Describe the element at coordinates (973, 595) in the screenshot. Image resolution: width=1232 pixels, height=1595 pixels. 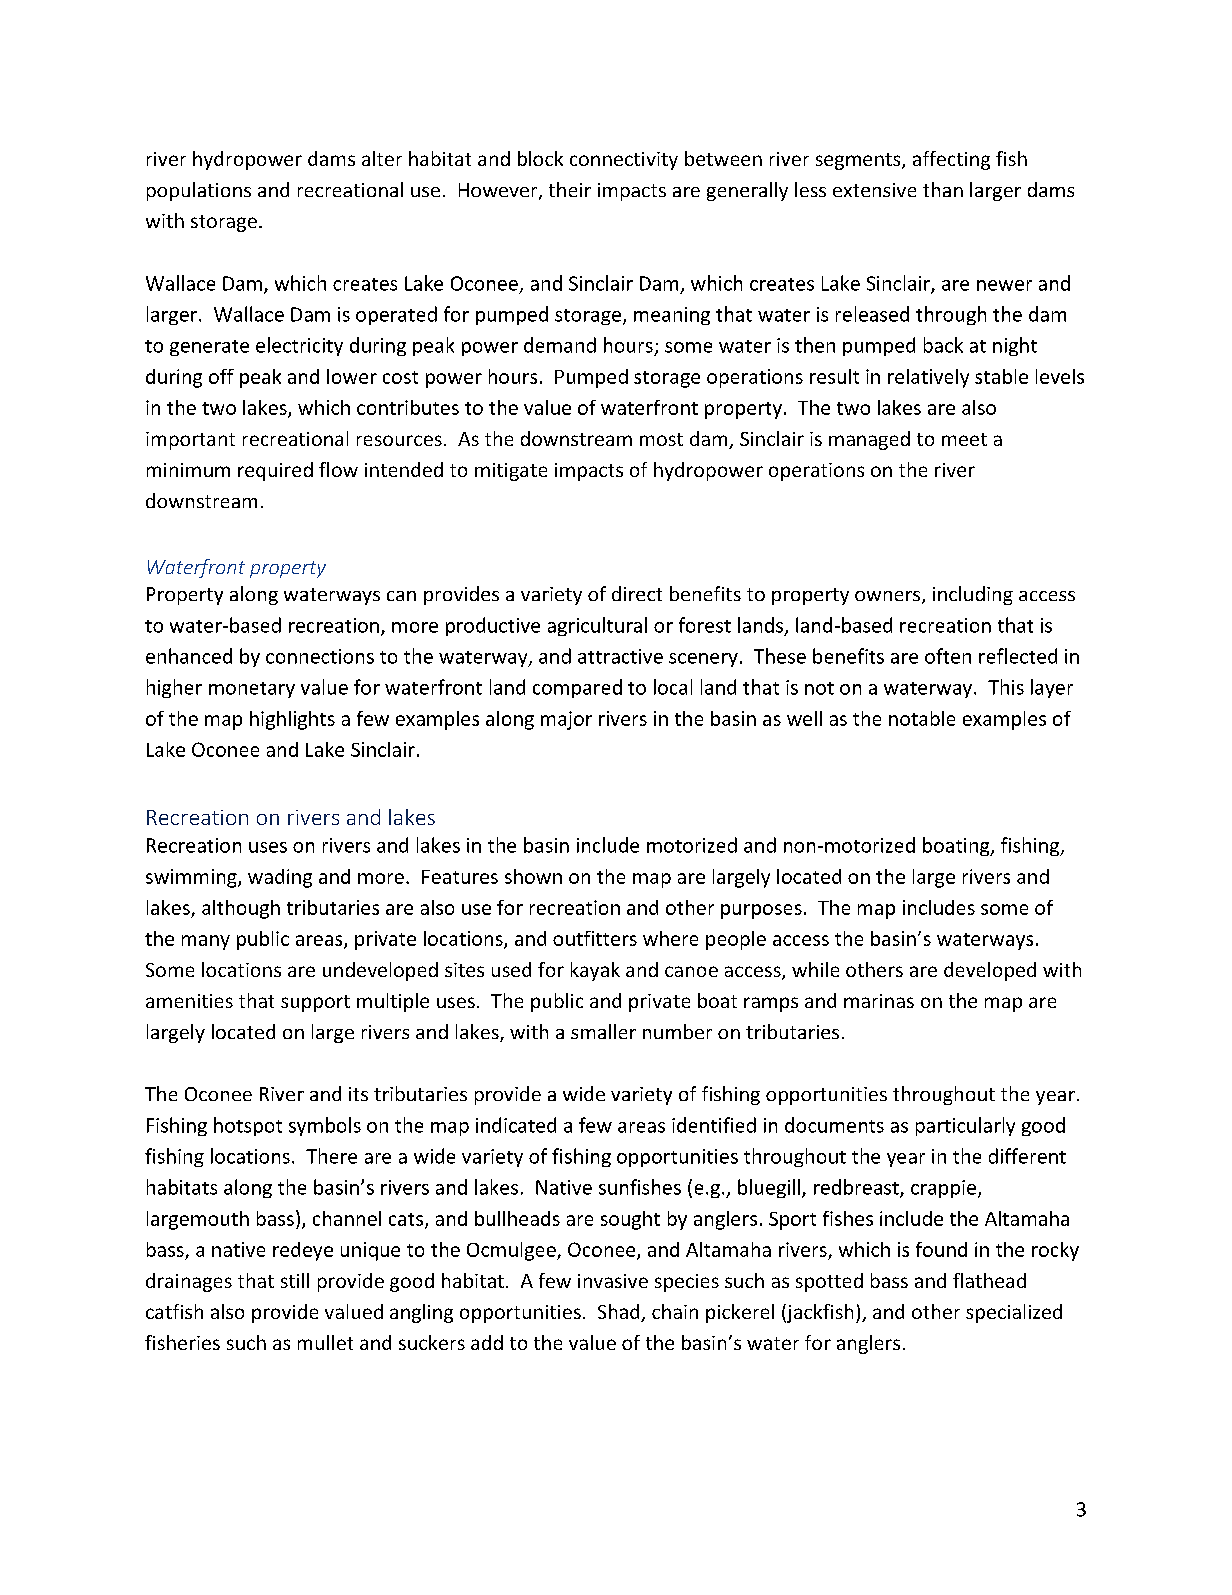
I see `including` at that location.
